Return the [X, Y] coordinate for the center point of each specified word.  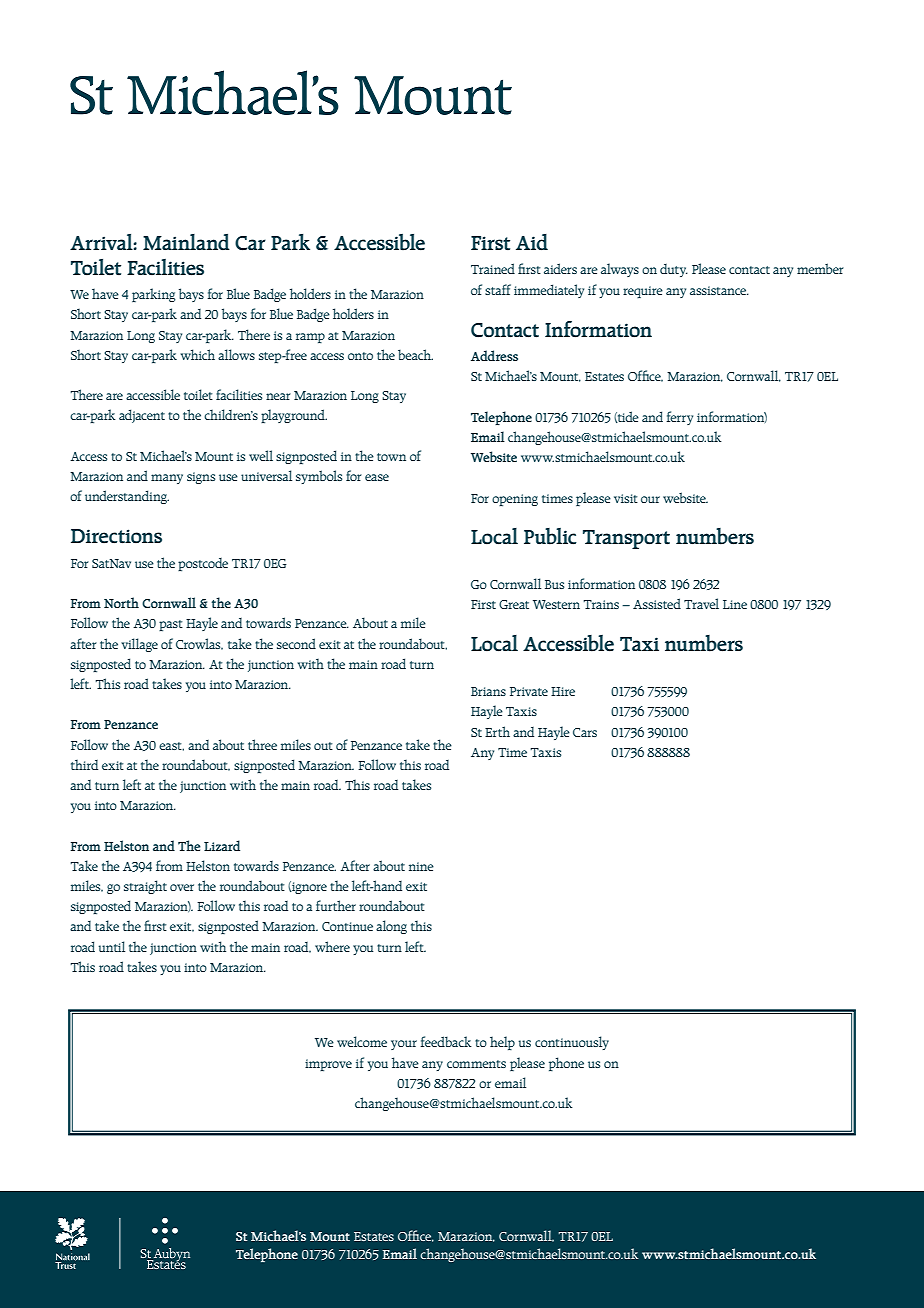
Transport [626, 539]
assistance [719, 290]
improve [328, 1065]
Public [550, 536]
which [198, 354]
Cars [585, 732]
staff [498, 289]
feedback [446, 1041]
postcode [203, 564]
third [84, 764]
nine [421, 866]
